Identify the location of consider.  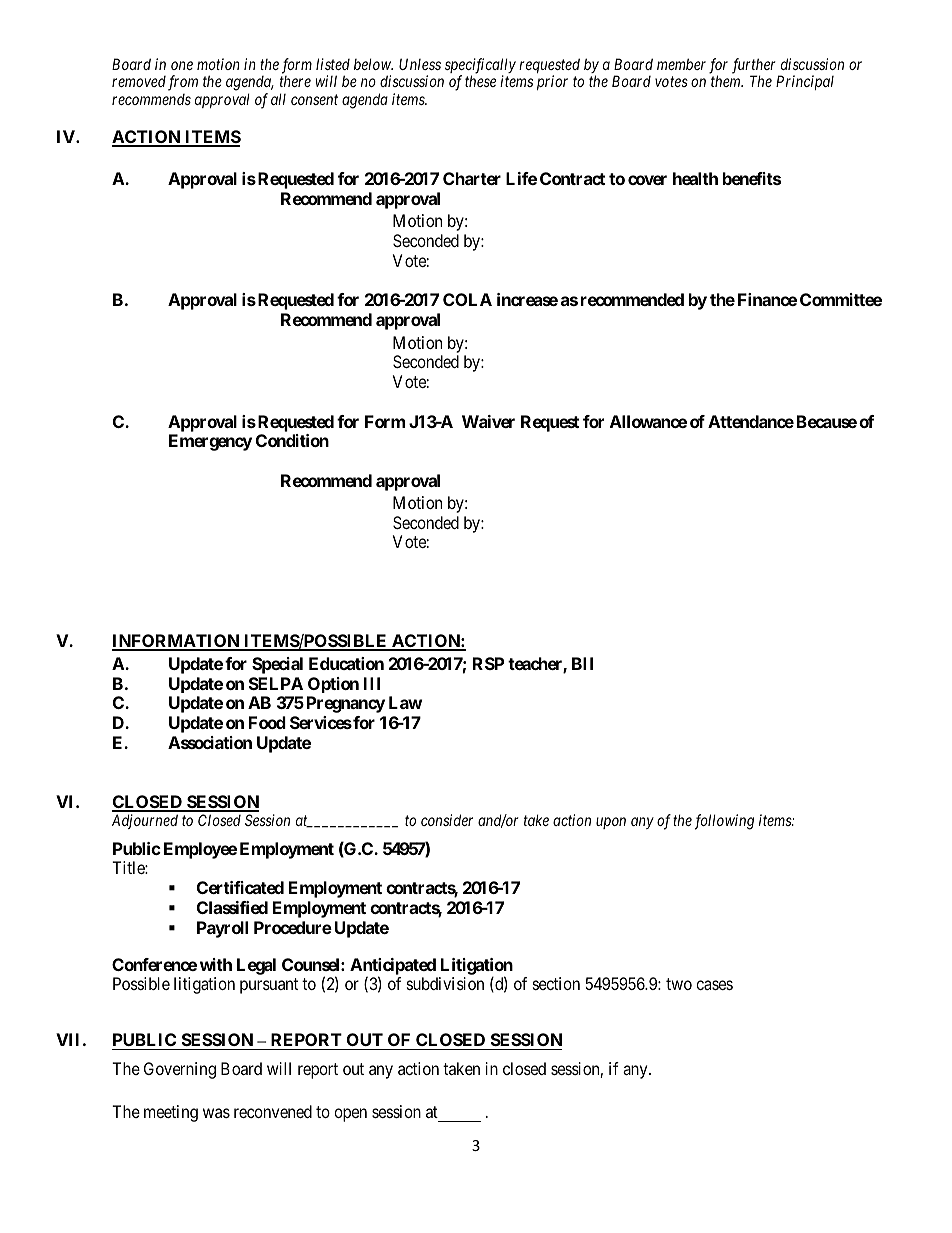
(447, 820).
